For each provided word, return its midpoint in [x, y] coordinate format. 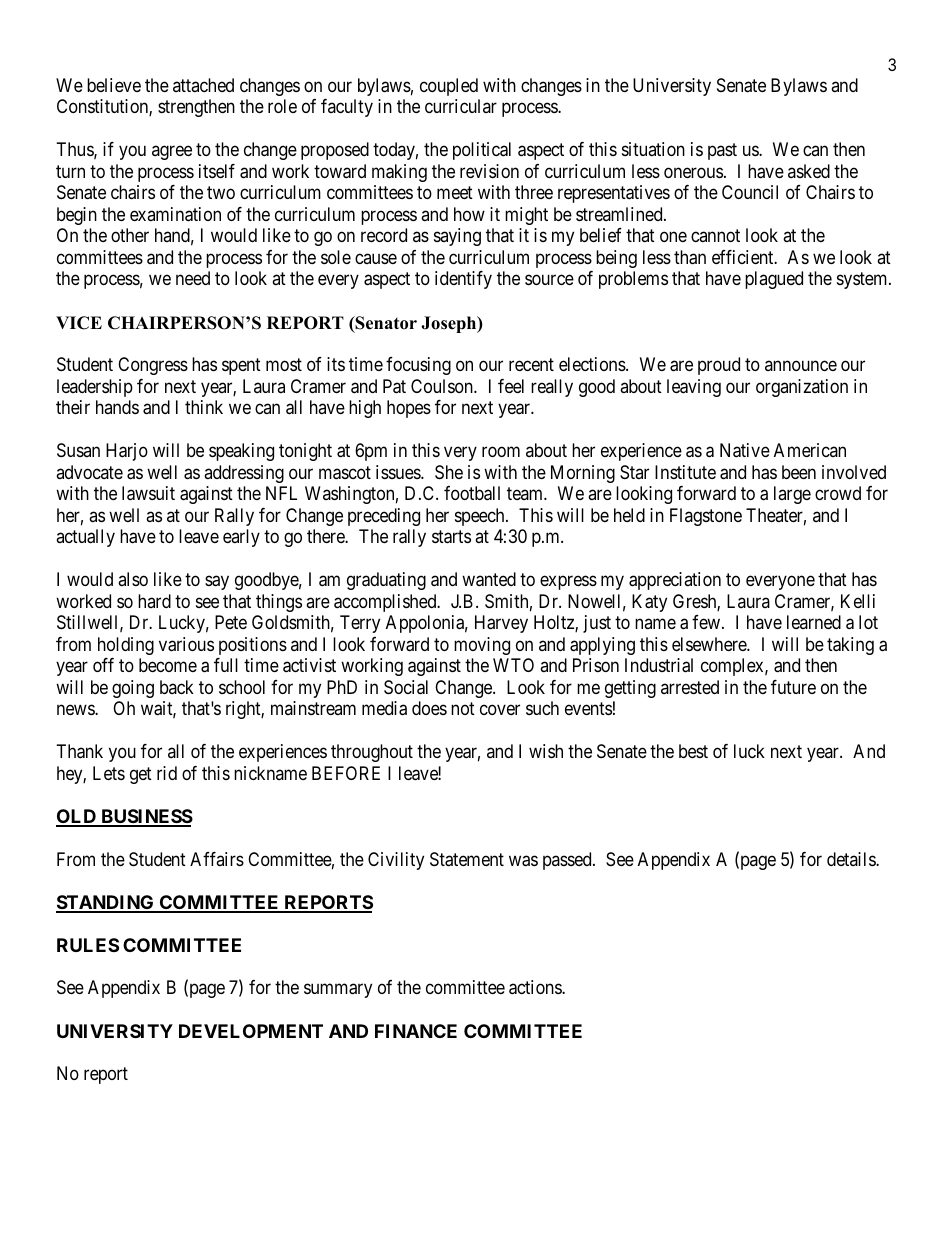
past [722, 152]
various [186, 644]
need [193, 278]
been [799, 472]
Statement [467, 859]
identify [463, 280]
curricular [461, 106]
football [472, 493]
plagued [774, 280]
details [852, 859]
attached [203, 85]
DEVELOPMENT [251, 1031]
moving [482, 646]
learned [814, 622]
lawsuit [148, 493]
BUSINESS [146, 817]
